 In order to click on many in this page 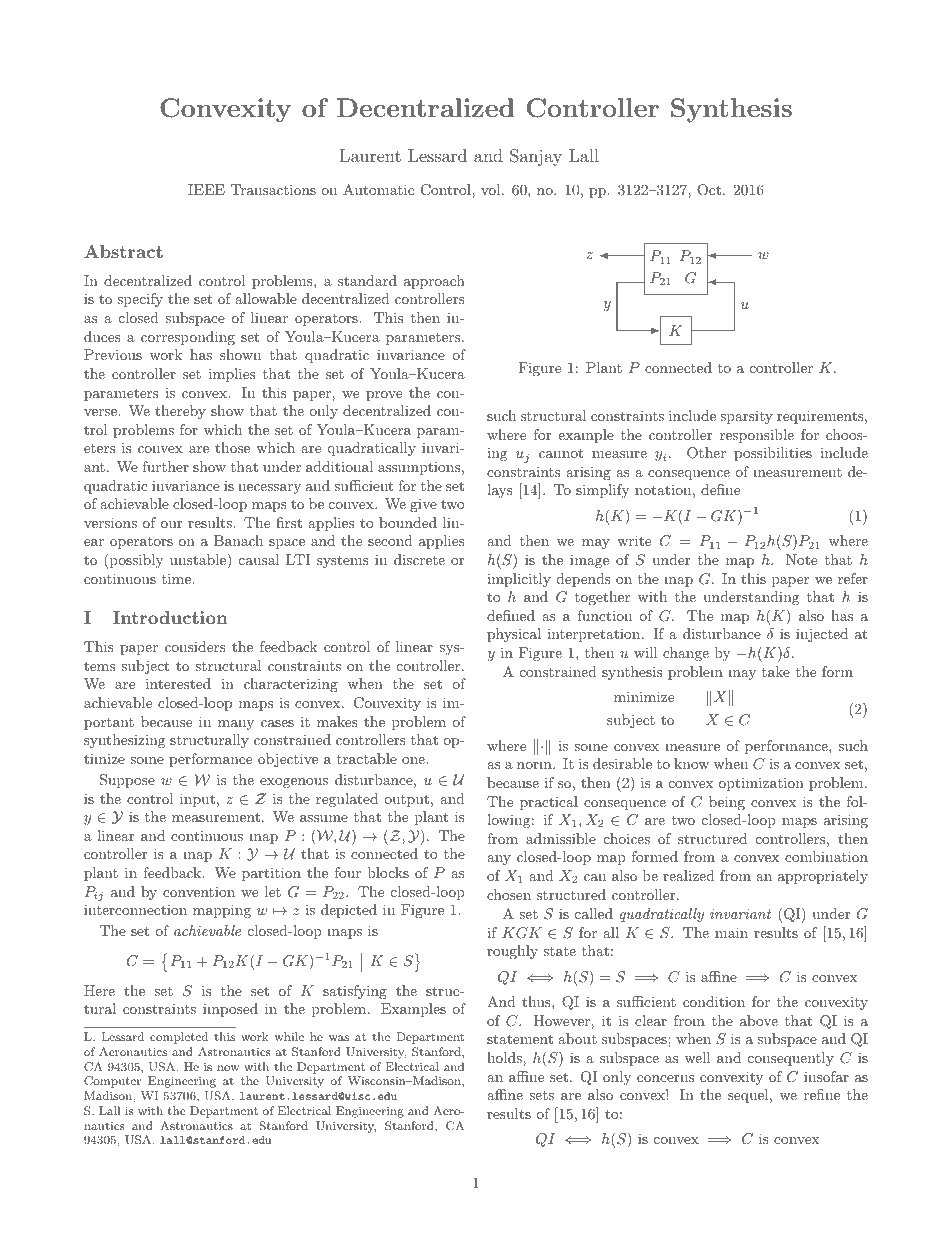, I will do `click(236, 725)`.
